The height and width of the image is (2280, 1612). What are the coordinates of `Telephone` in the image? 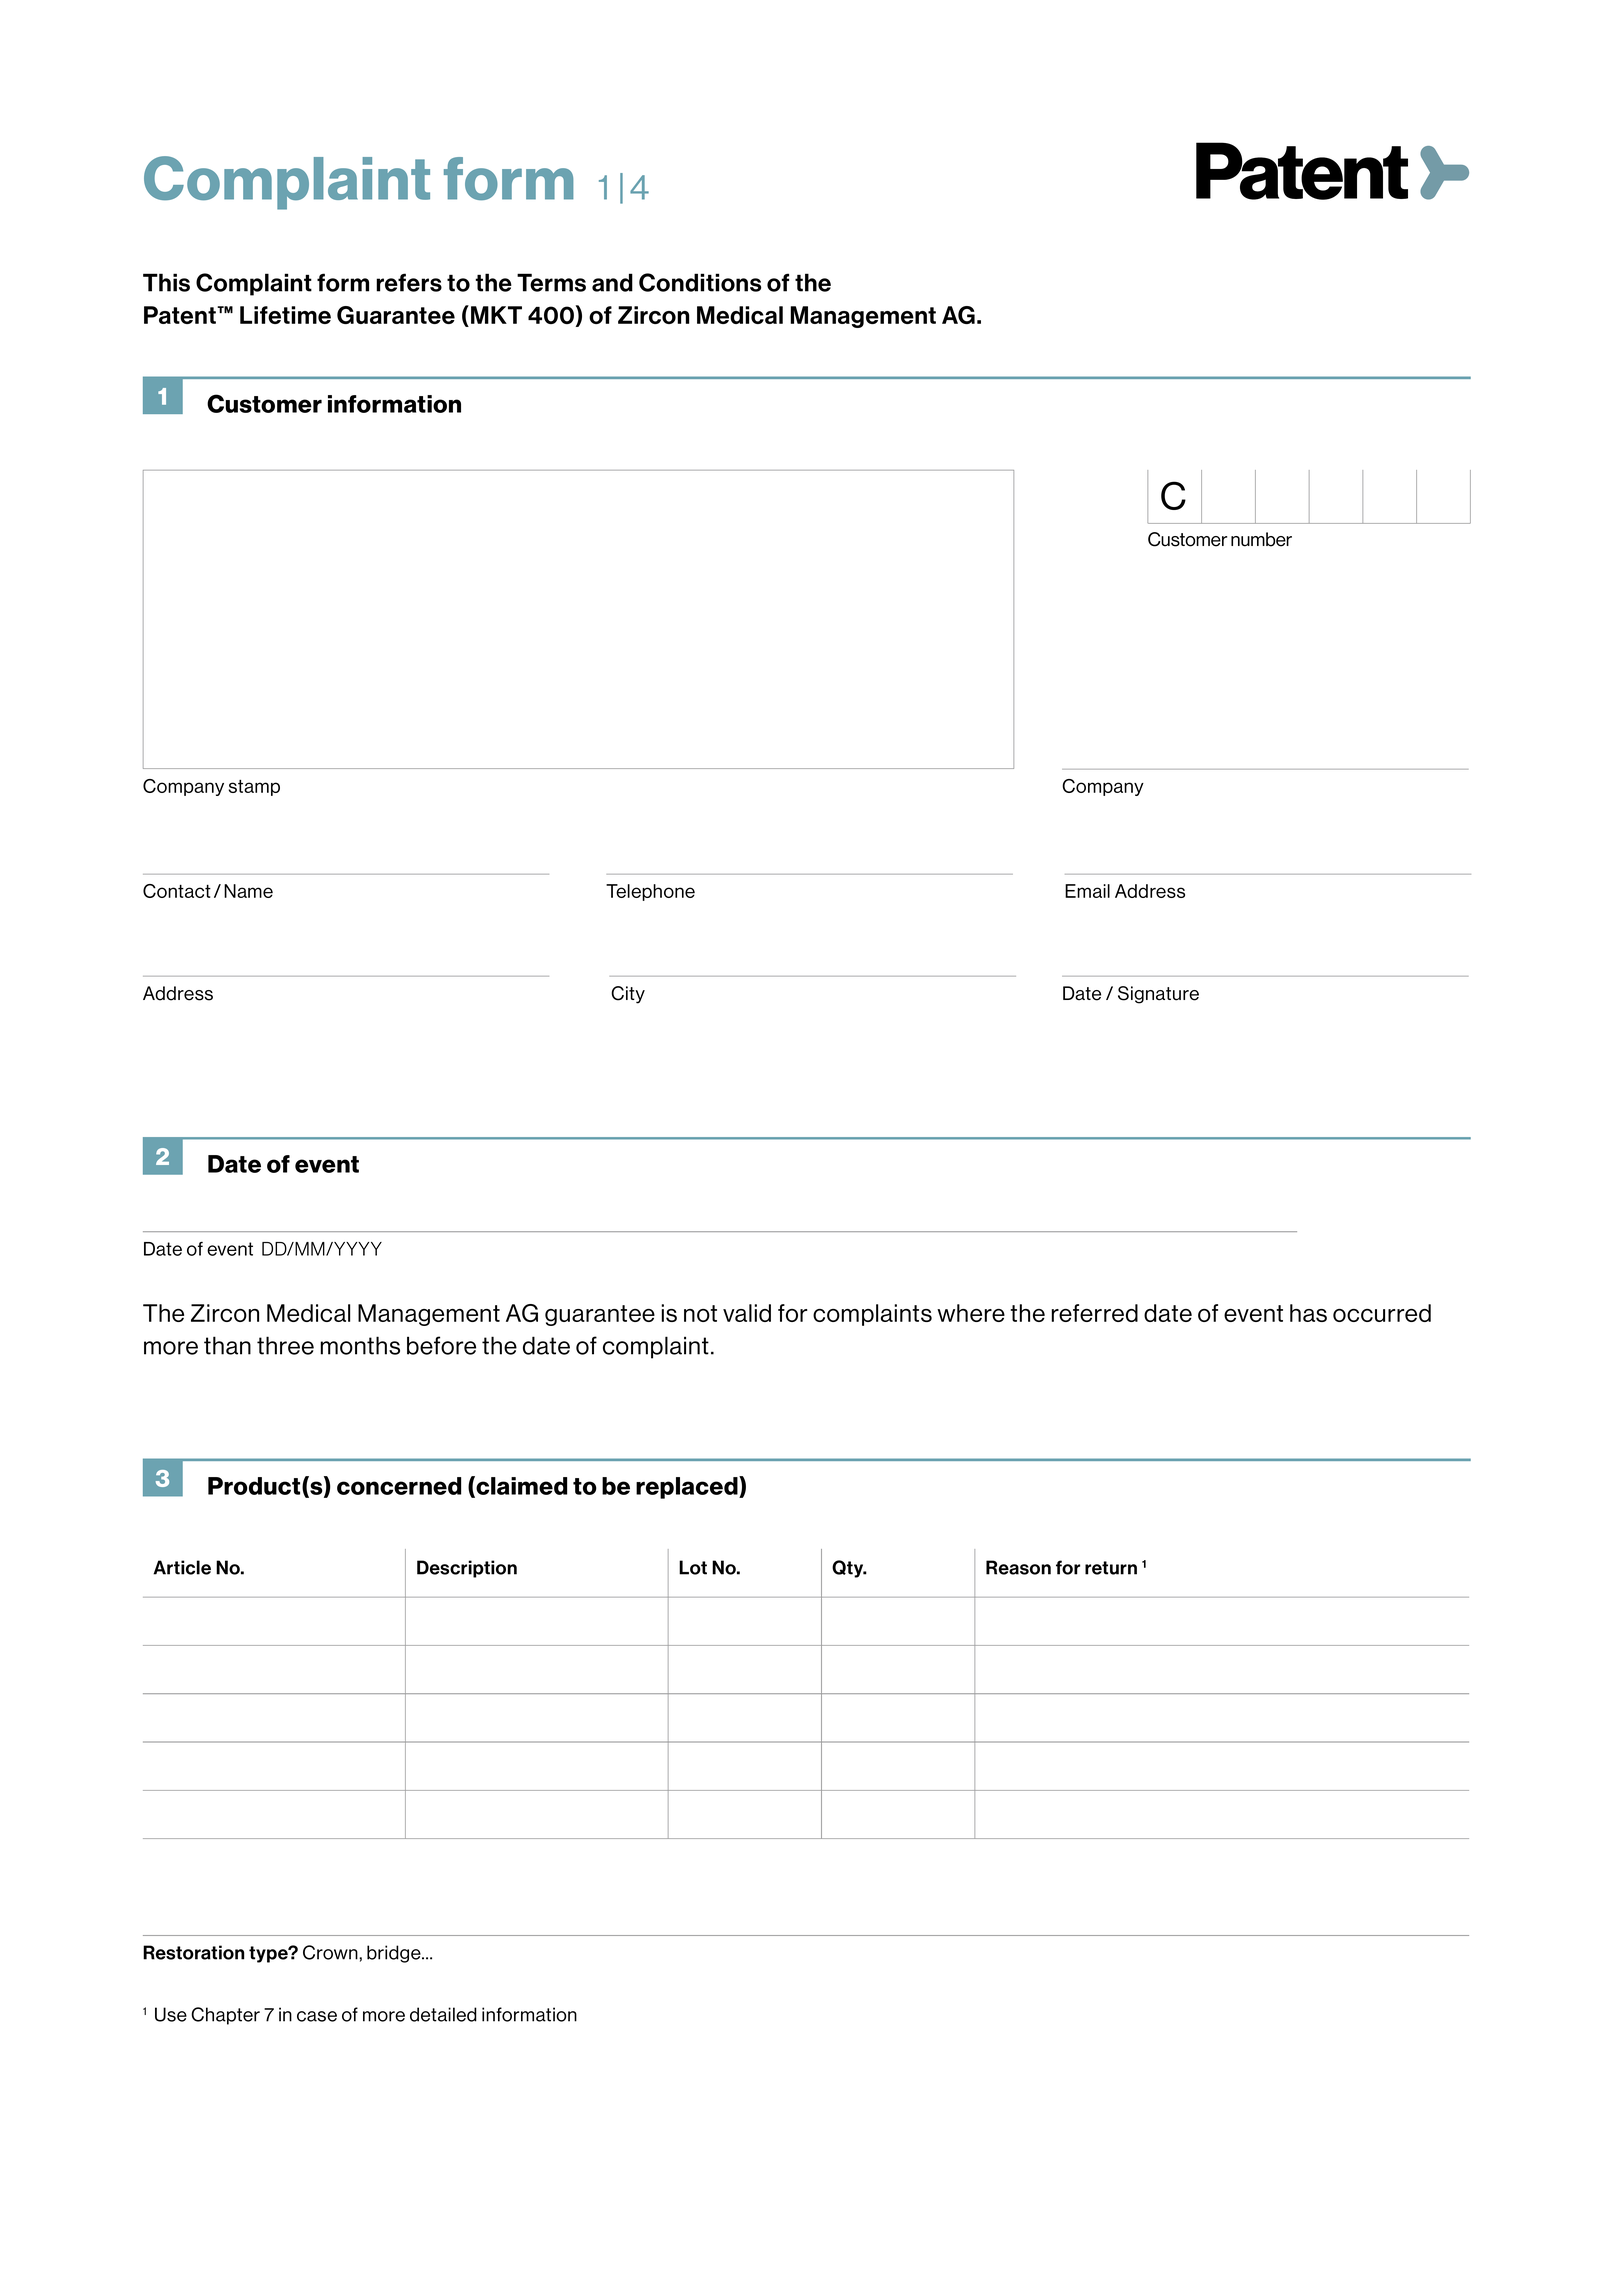 It's located at (650, 892).
